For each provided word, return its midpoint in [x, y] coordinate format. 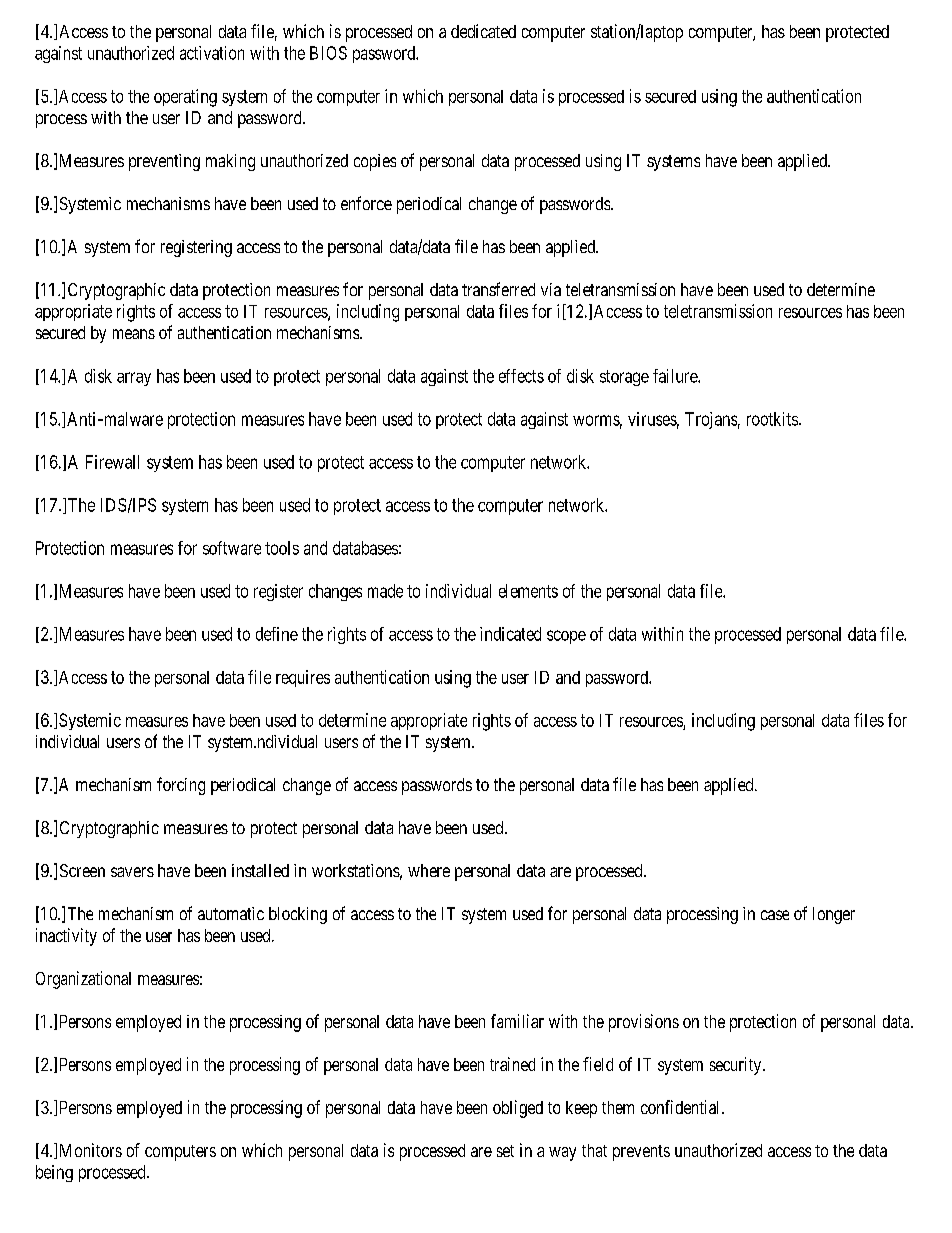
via [551, 289]
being [54, 1173]
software [232, 548]
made [385, 591]
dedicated [483, 31]
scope [566, 637]
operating [185, 98]
